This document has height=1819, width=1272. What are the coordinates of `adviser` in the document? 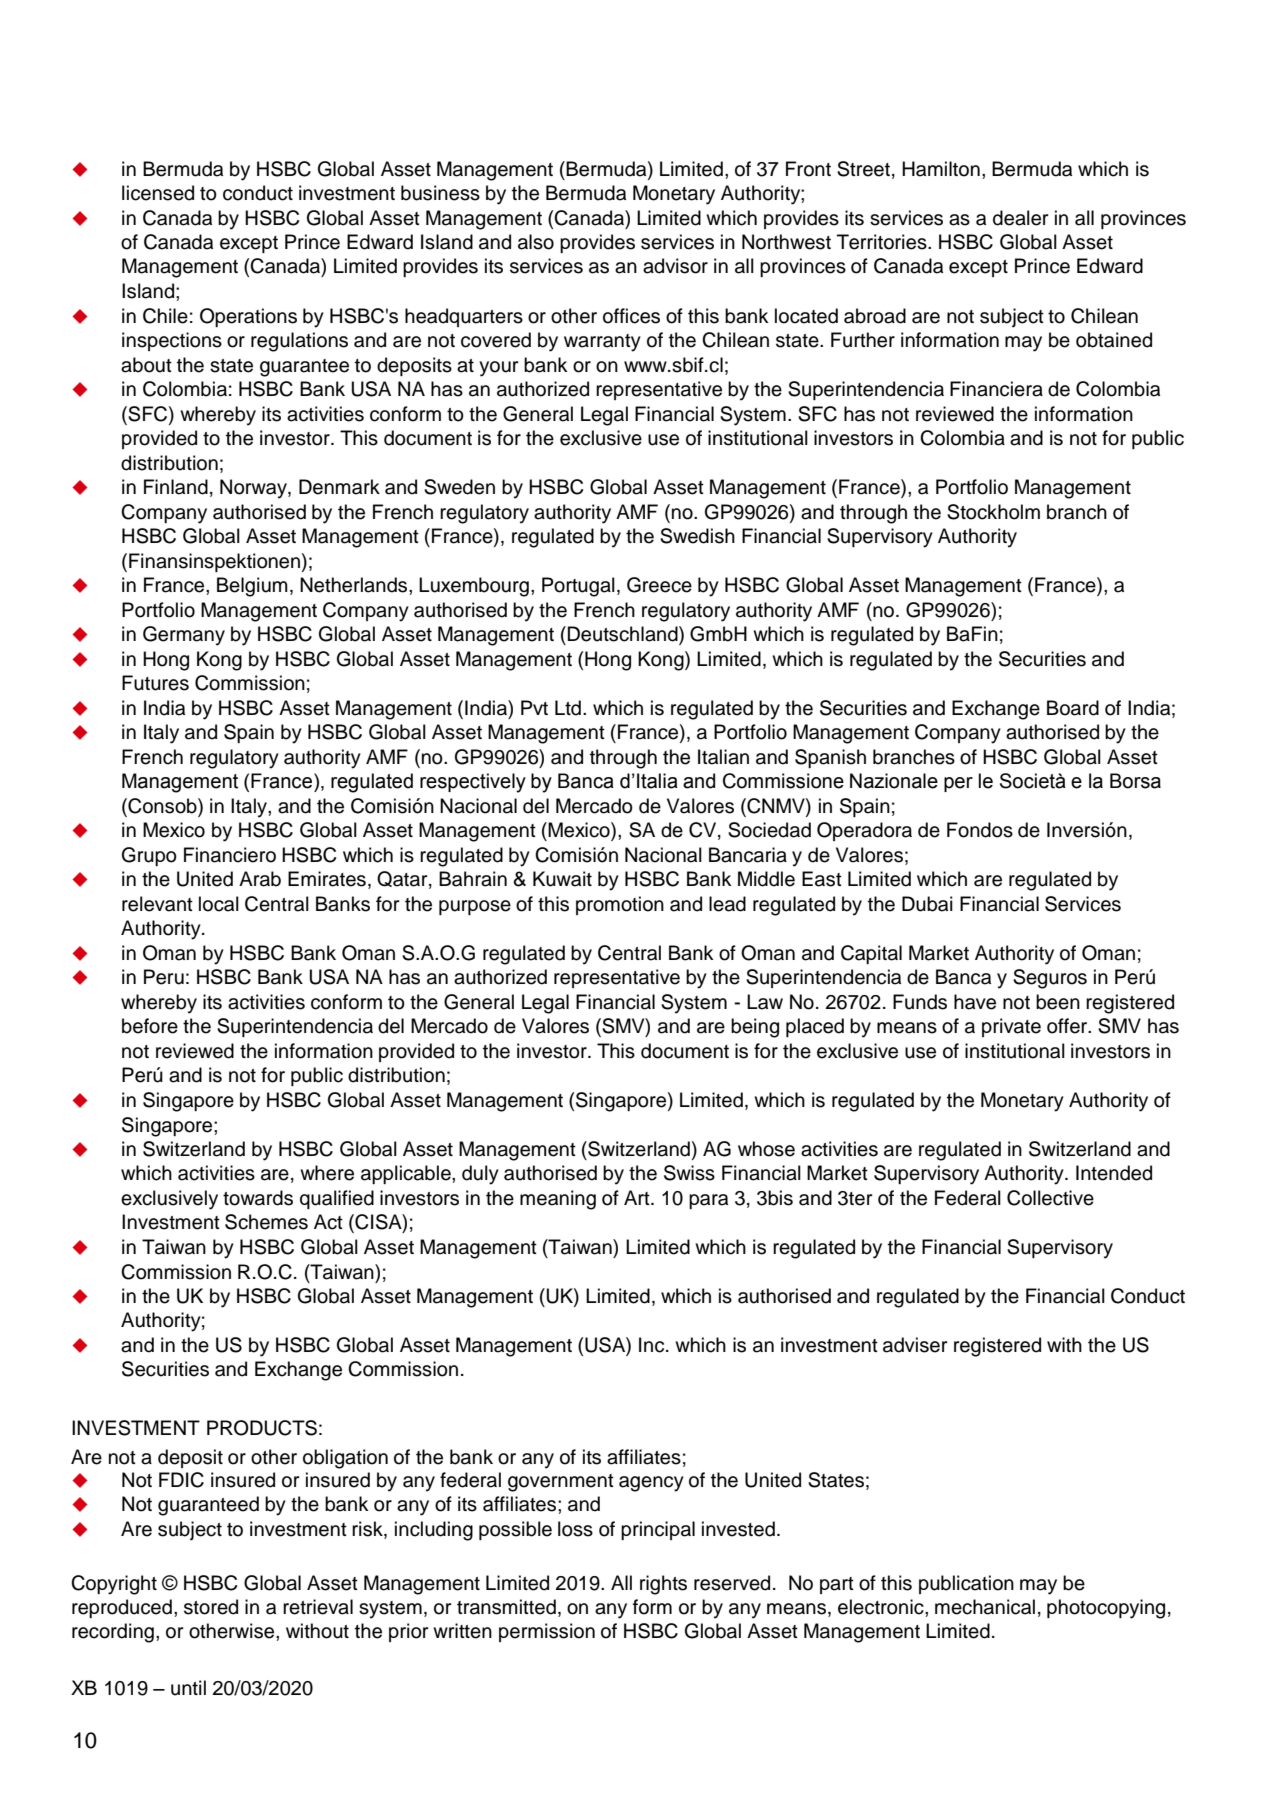 It's located at (915, 1345).
